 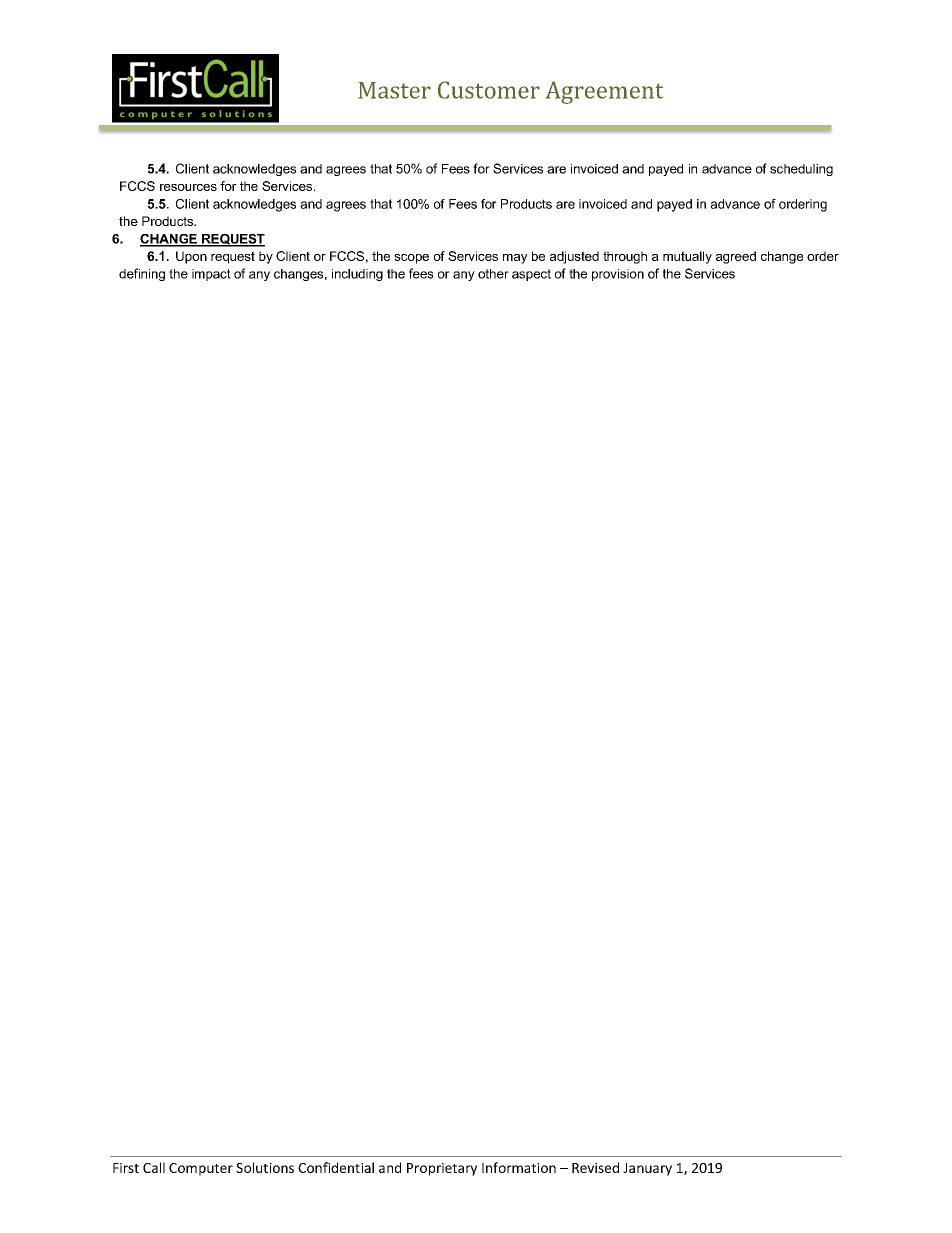 What do you see at coordinates (188, 187) in the page?
I see `resources` at bounding box center [188, 187].
